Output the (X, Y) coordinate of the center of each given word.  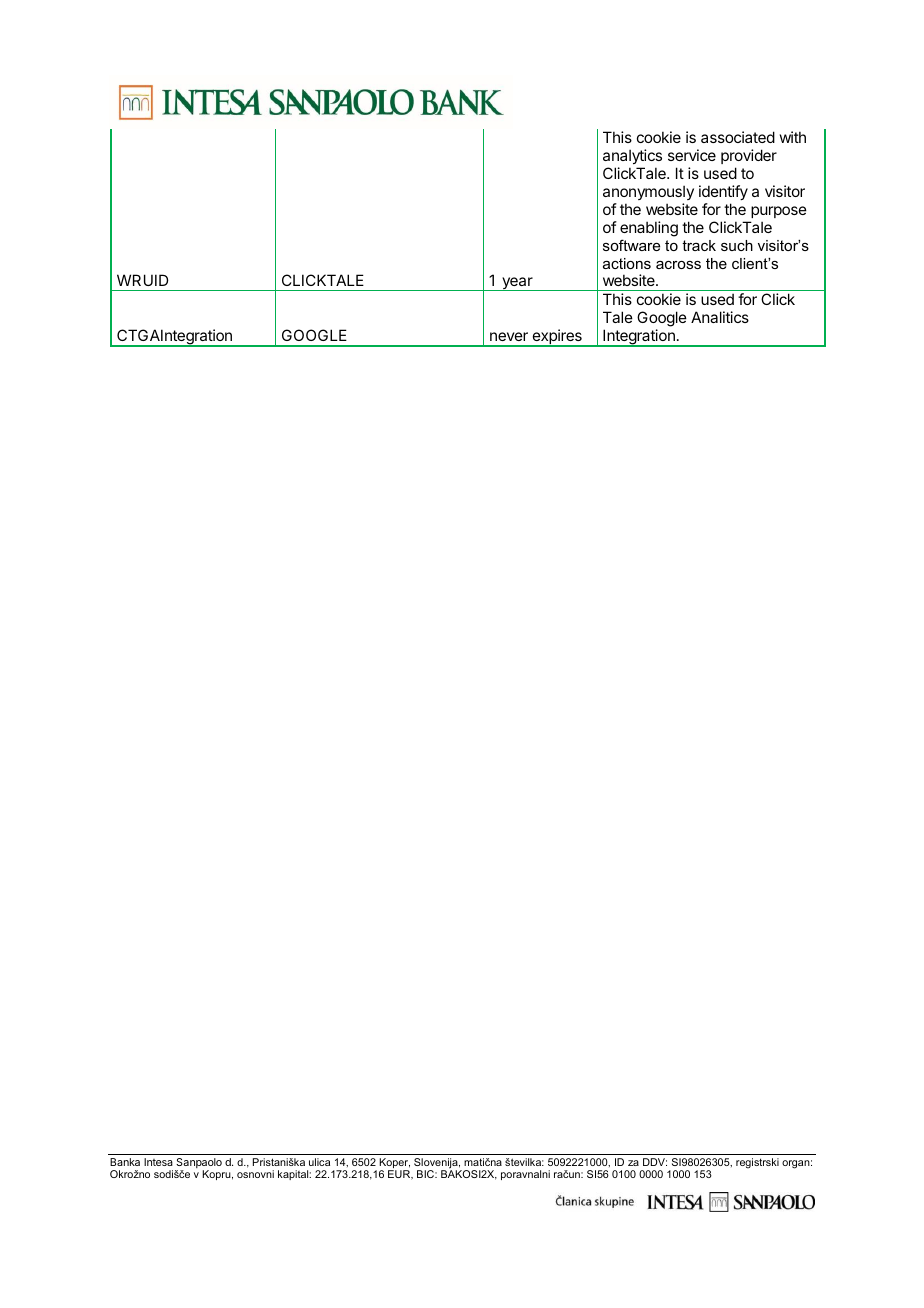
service (692, 155)
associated (738, 137)
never (509, 336)
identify (723, 192)
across (678, 265)
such (737, 245)
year (517, 284)
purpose (779, 212)
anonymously (648, 192)
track (699, 245)
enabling (649, 229)
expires (557, 338)
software (631, 245)
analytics (632, 158)
